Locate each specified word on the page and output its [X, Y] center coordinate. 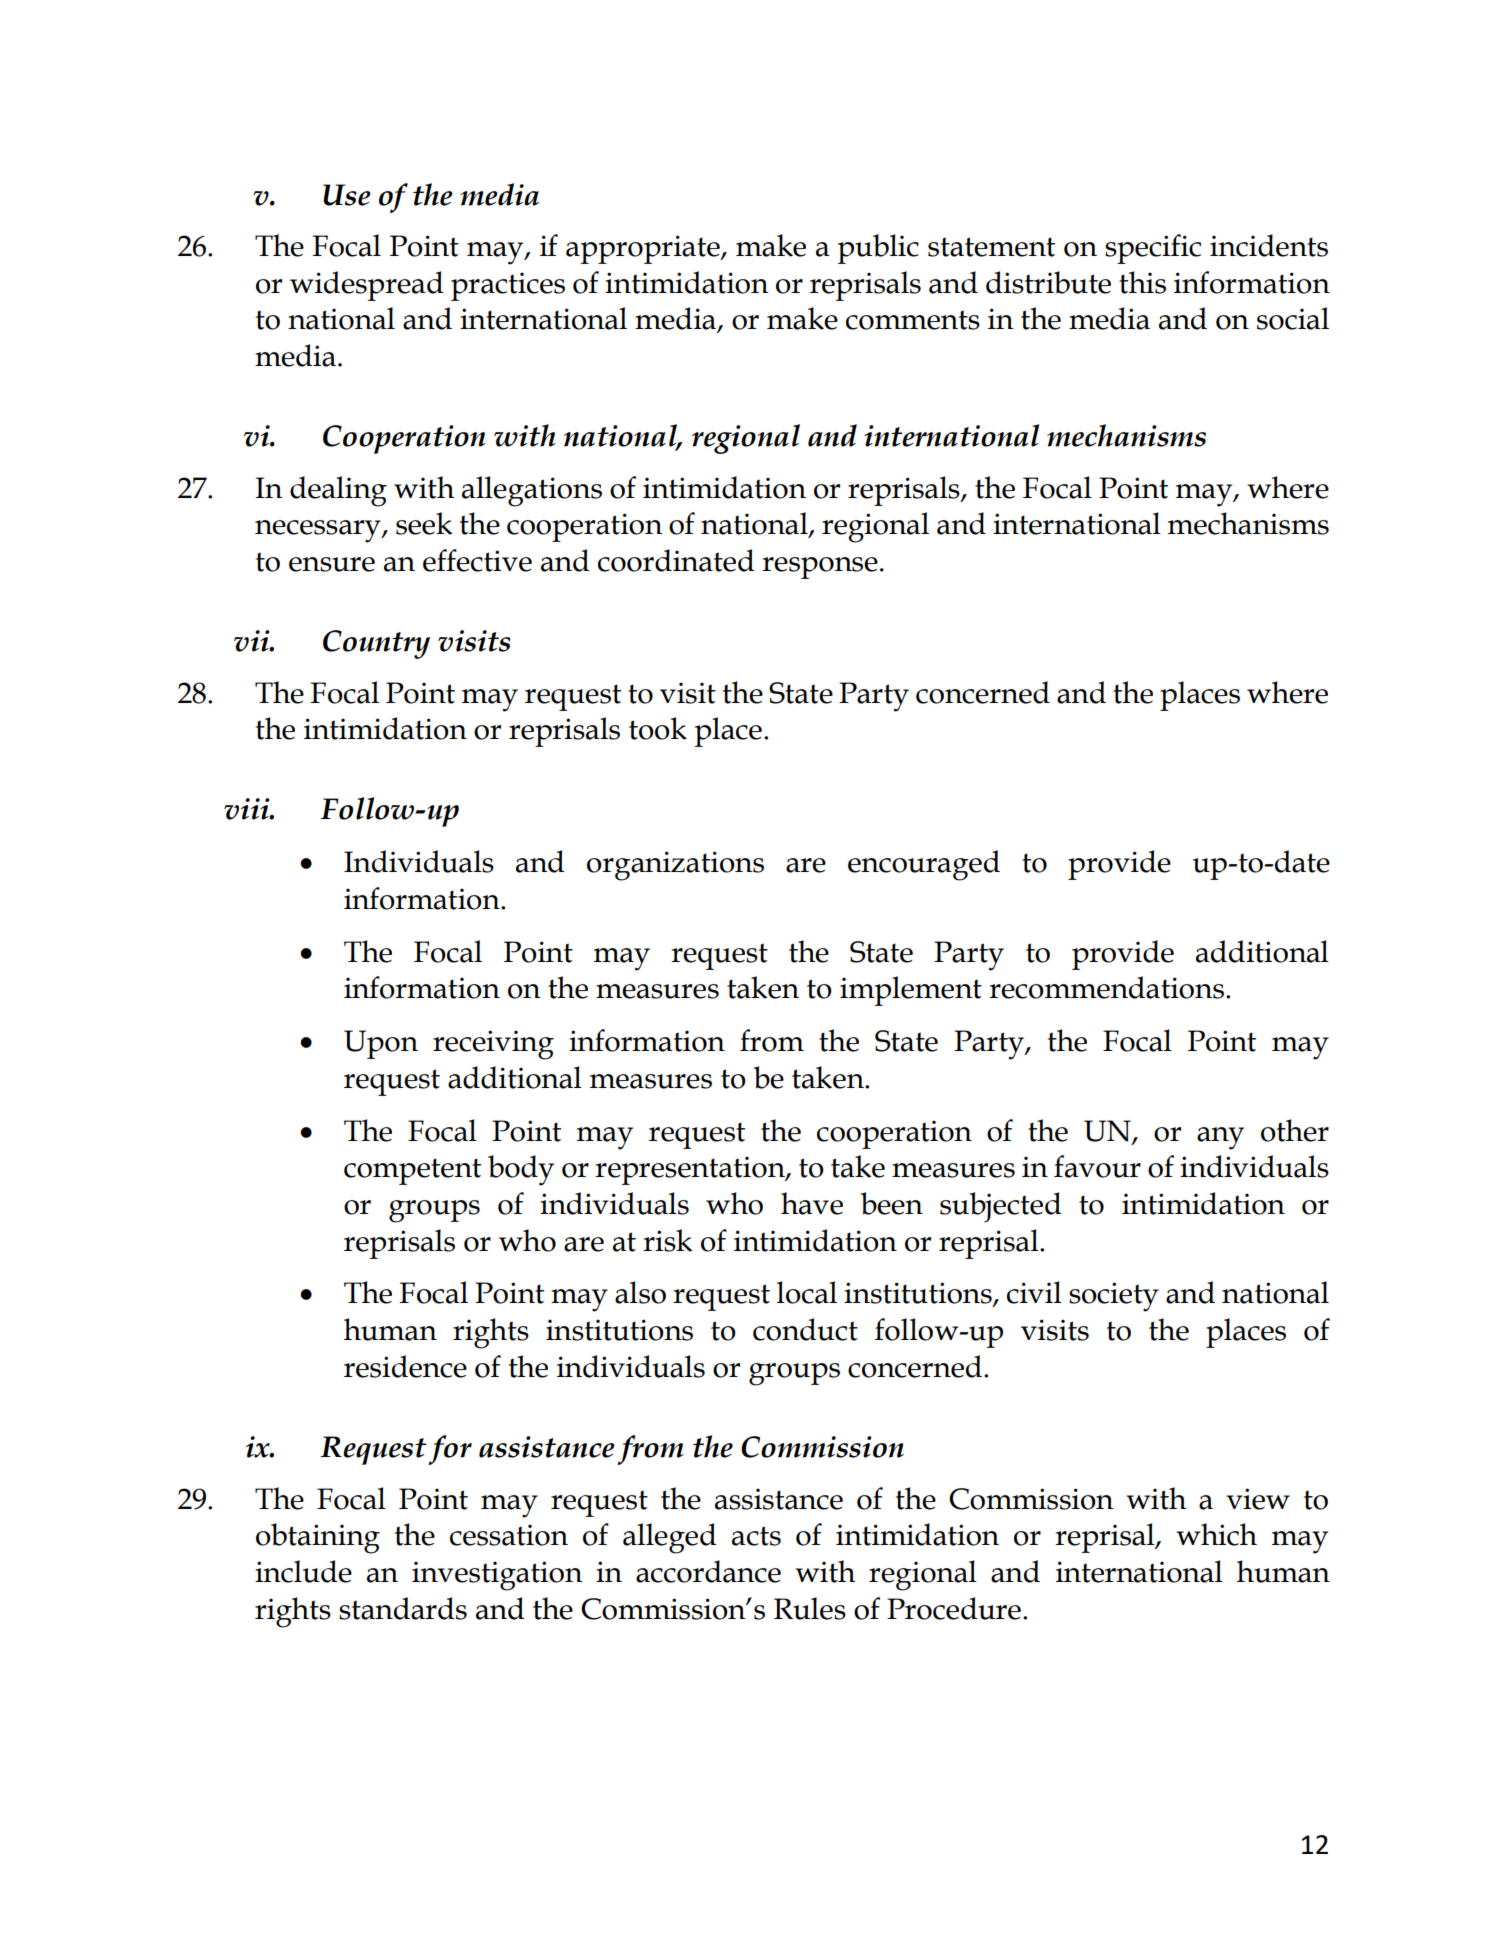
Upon [381, 1044]
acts [756, 1536]
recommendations [1106, 987]
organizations [675, 866]
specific [1153, 249]
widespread [367, 286]
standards [403, 1608]
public [878, 249]
